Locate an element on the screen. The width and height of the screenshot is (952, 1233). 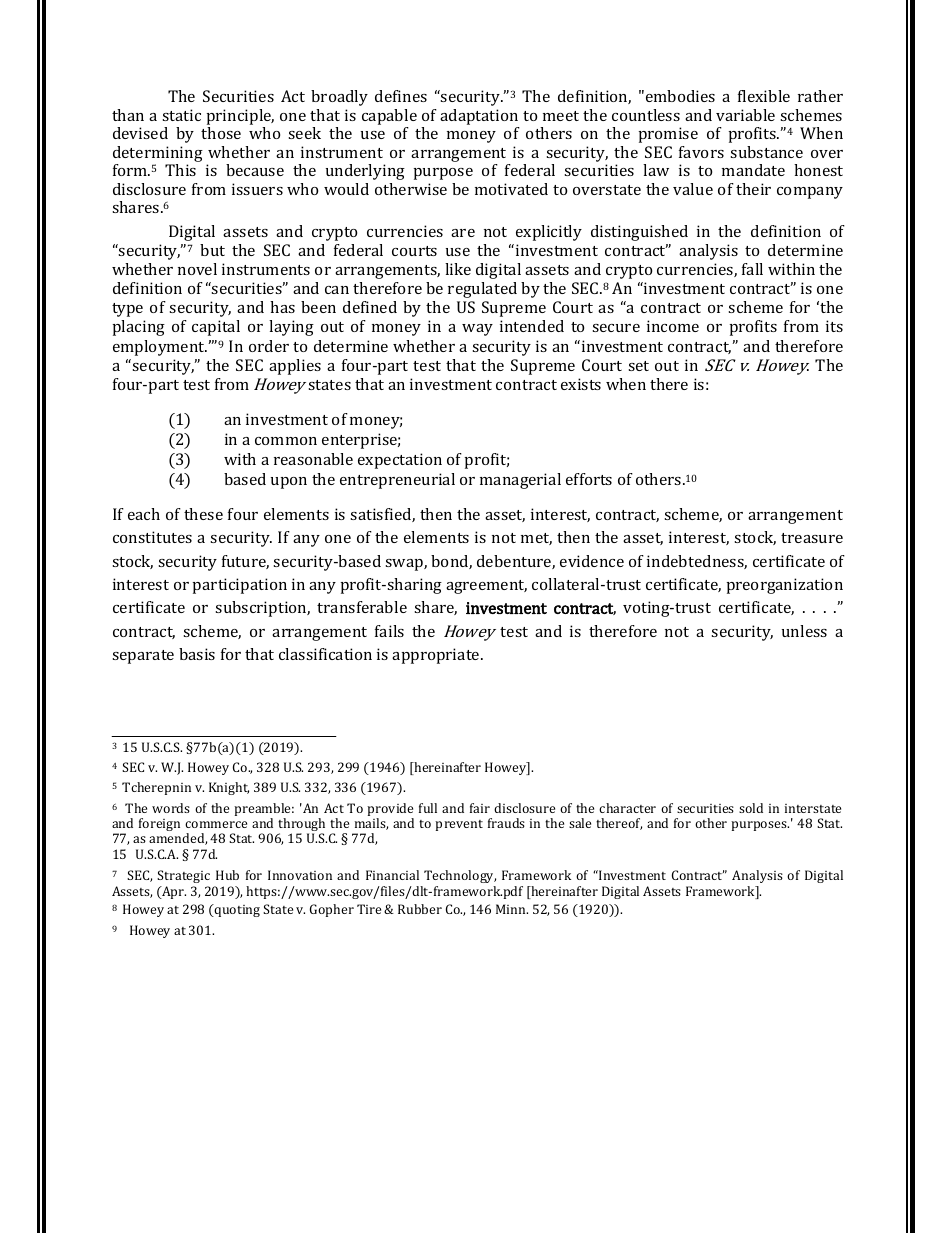
way is located at coordinates (477, 330).
